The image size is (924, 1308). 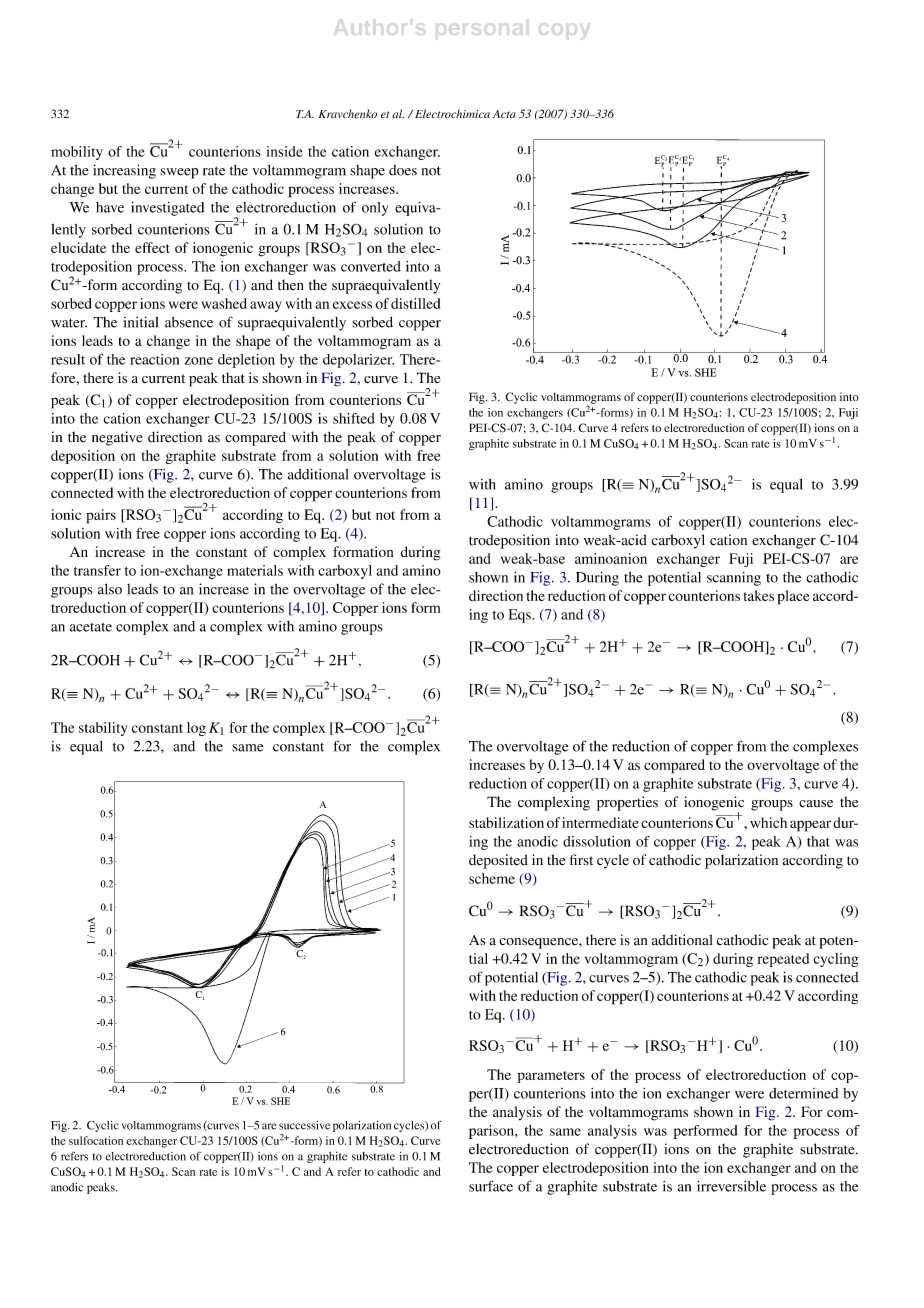 I want to click on Eqs, so click(x=521, y=616).
